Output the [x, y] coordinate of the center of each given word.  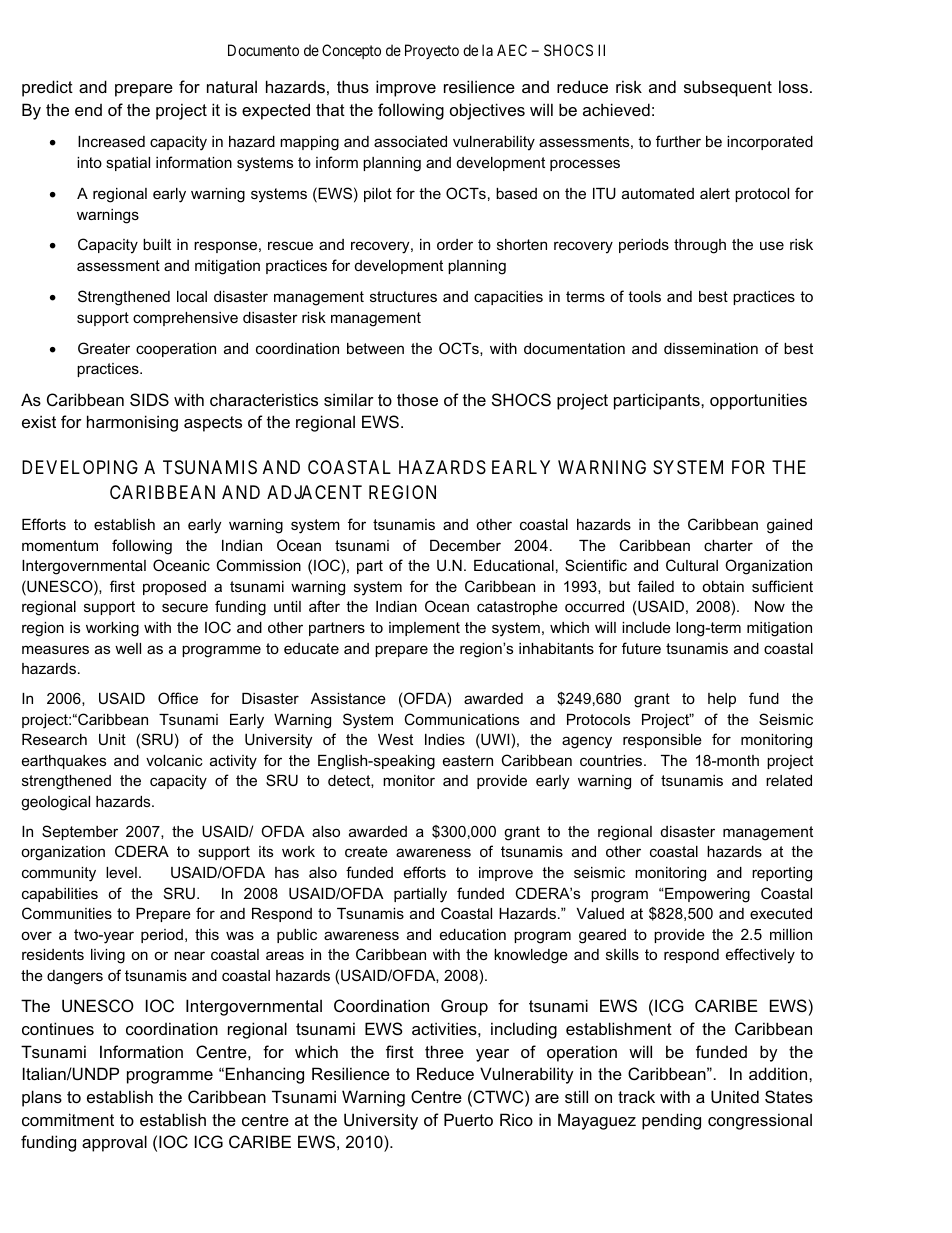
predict [47, 88]
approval [114, 1143]
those [417, 399]
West [395, 739]
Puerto [468, 1119]
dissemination [711, 348]
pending [671, 1121]
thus [353, 86]
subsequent [728, 88]
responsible [662, 741]
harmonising [132, 423]
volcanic [174, 760]
